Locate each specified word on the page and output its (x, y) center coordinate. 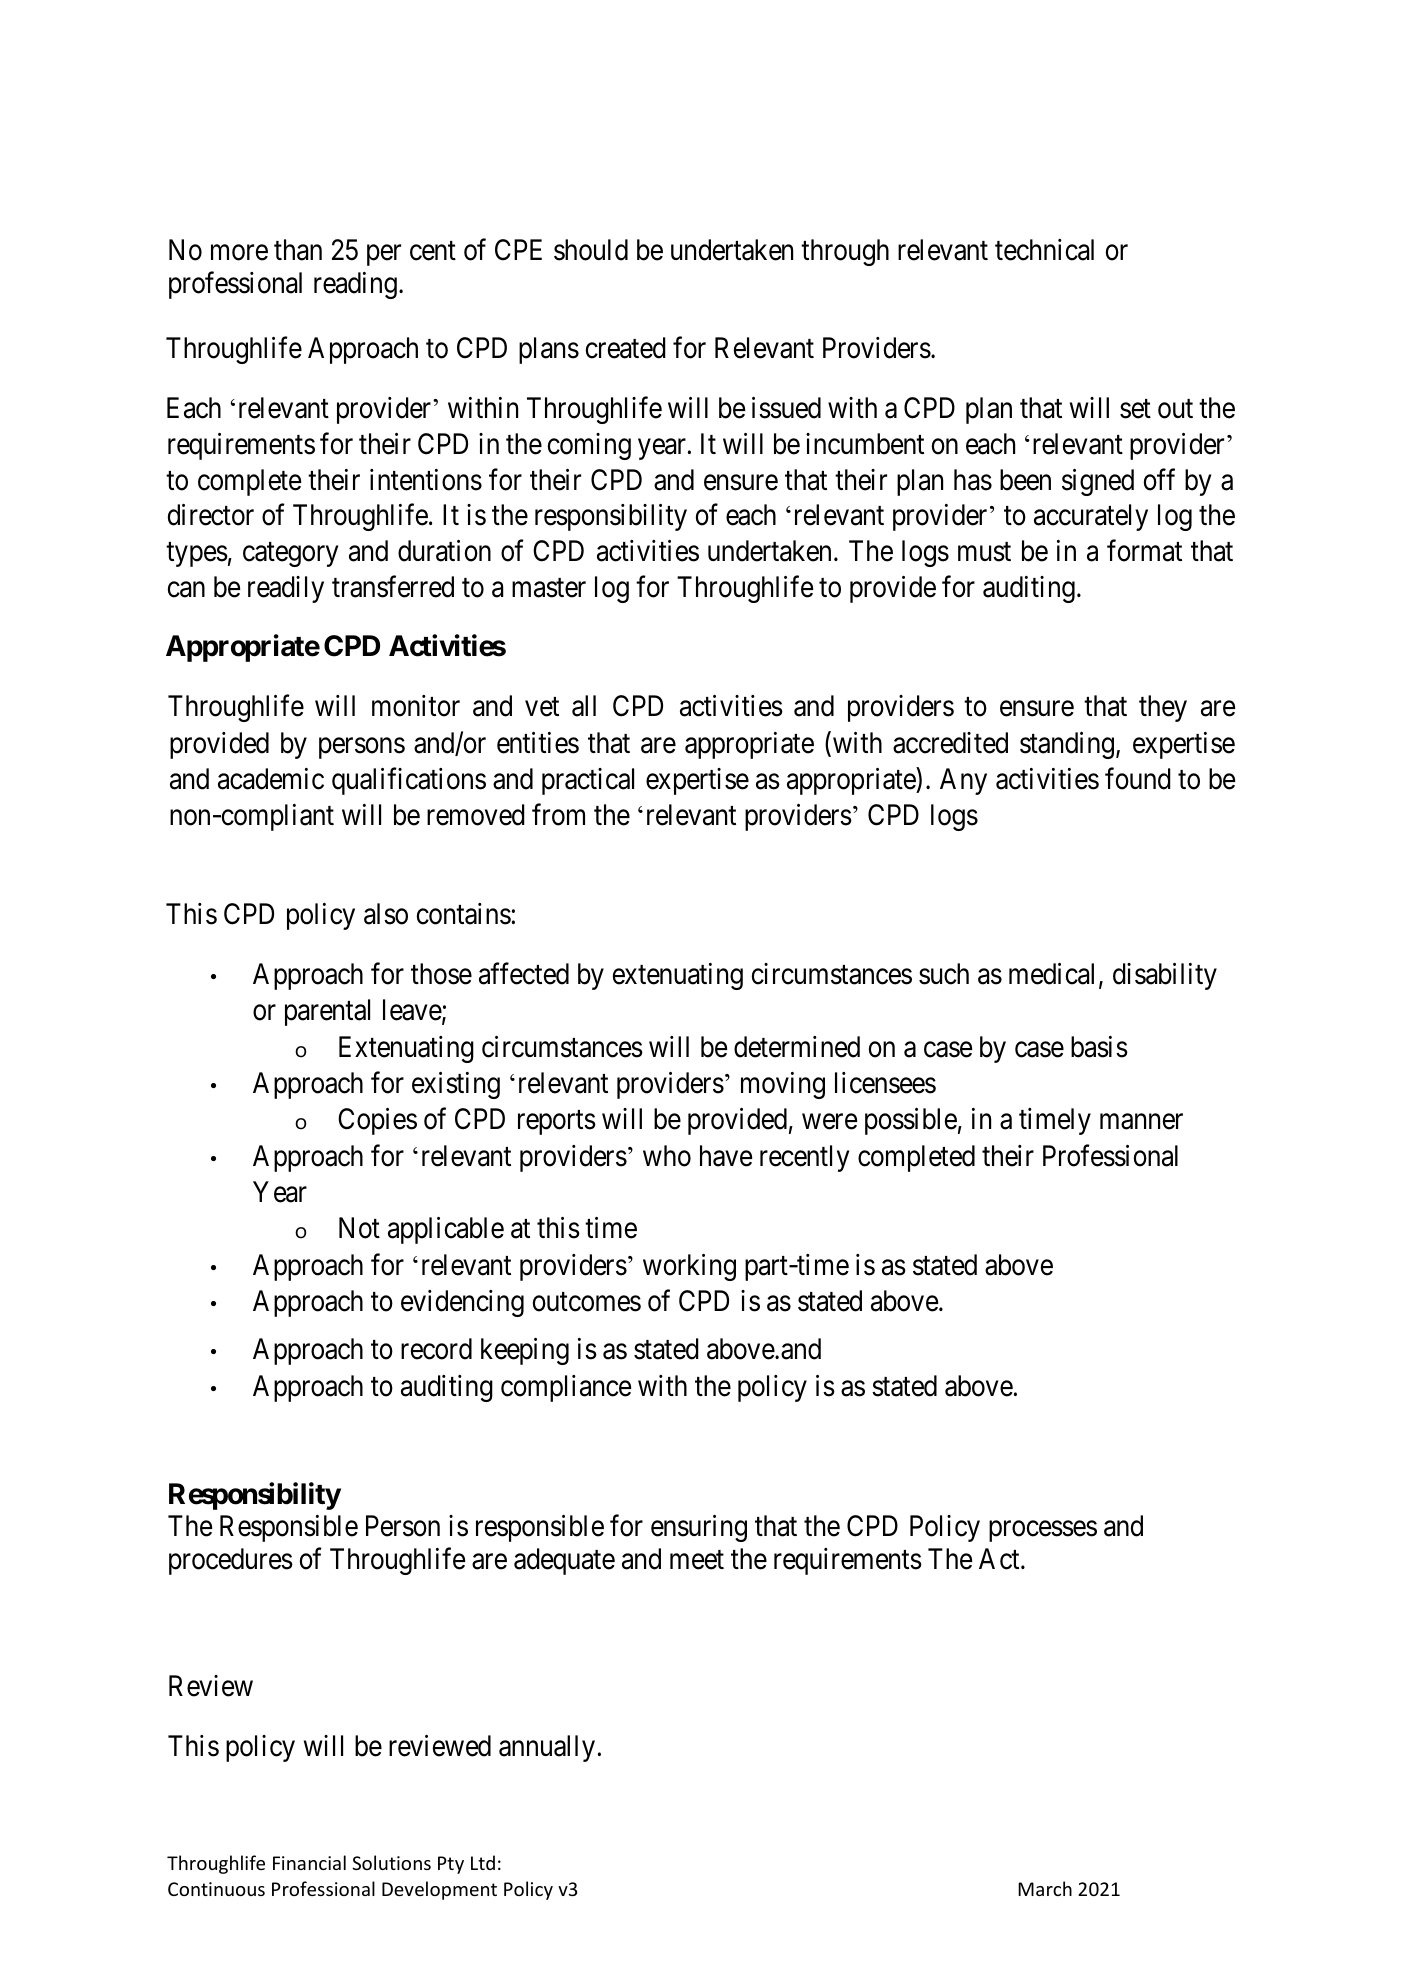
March (1045, 1888)
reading (355, 285)
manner (1141, 1122)
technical (1044, 250)
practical (588, 781)
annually (547, 1748)
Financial (309, 1862)
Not (359, 1228)
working (689, 1267)
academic (271, 779)
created (626, 348)
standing (1067, 745)
